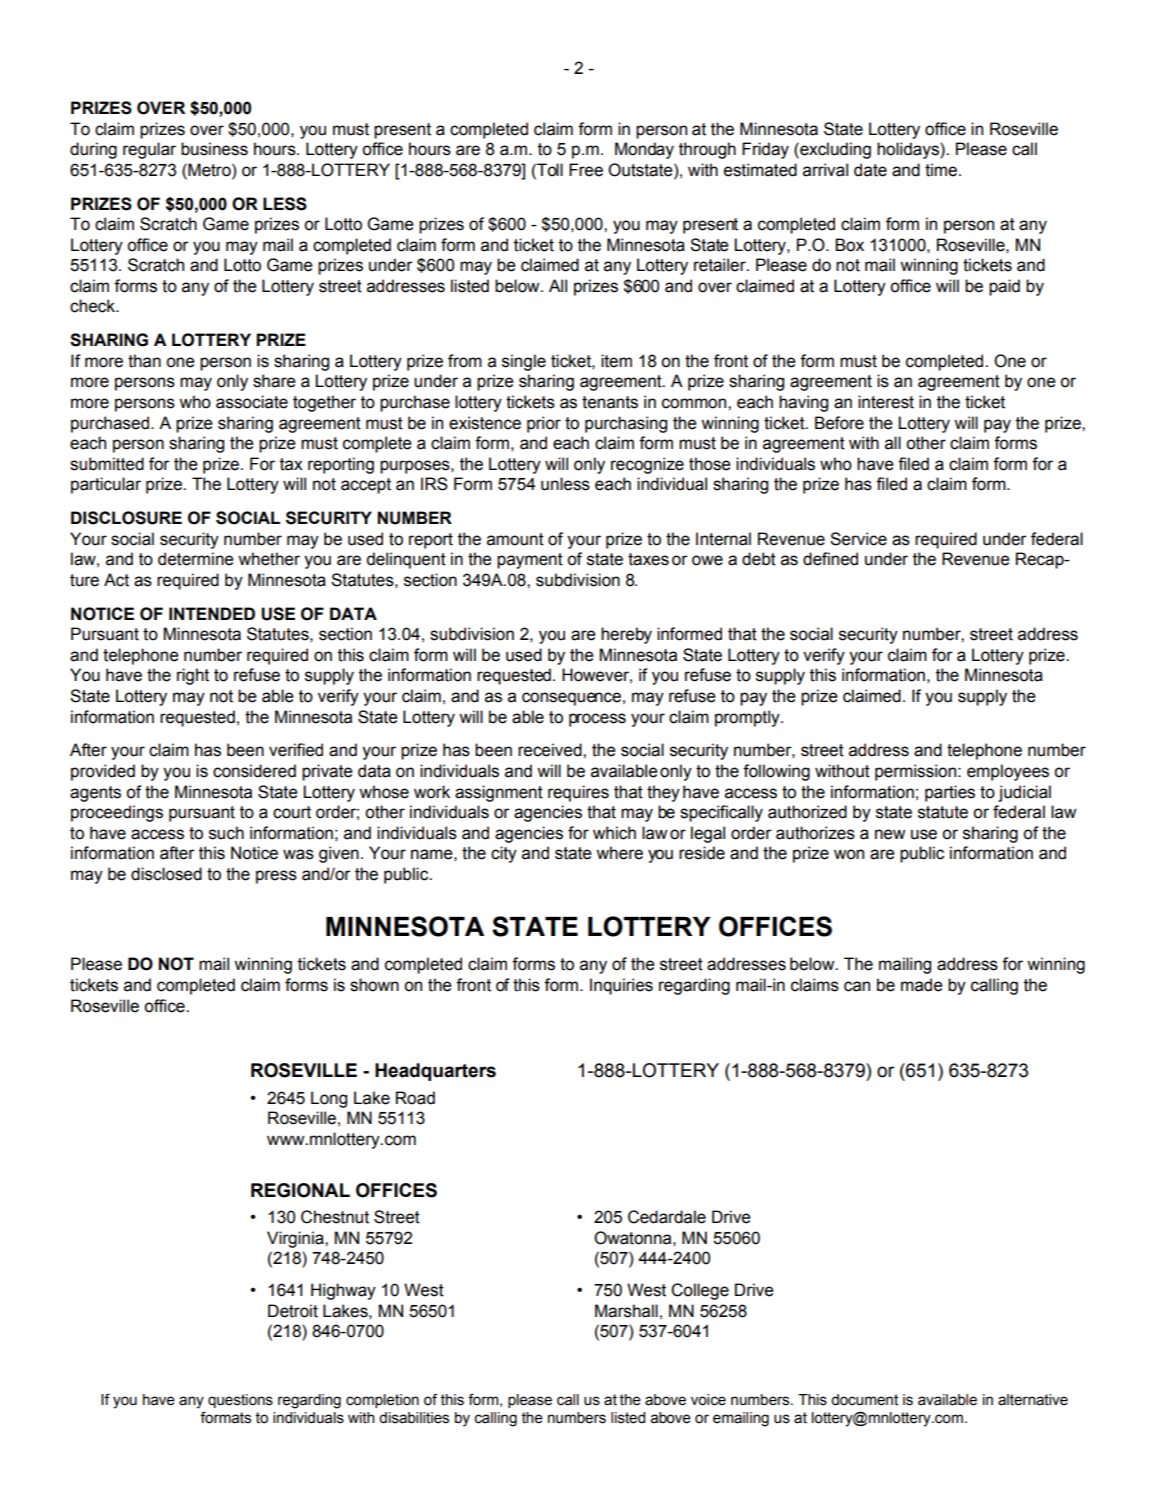 The image size is (1165, 1508). What do you see at coordinates (209, 170) in the image?
I see `Metro` at bounding box center [209, 170].
